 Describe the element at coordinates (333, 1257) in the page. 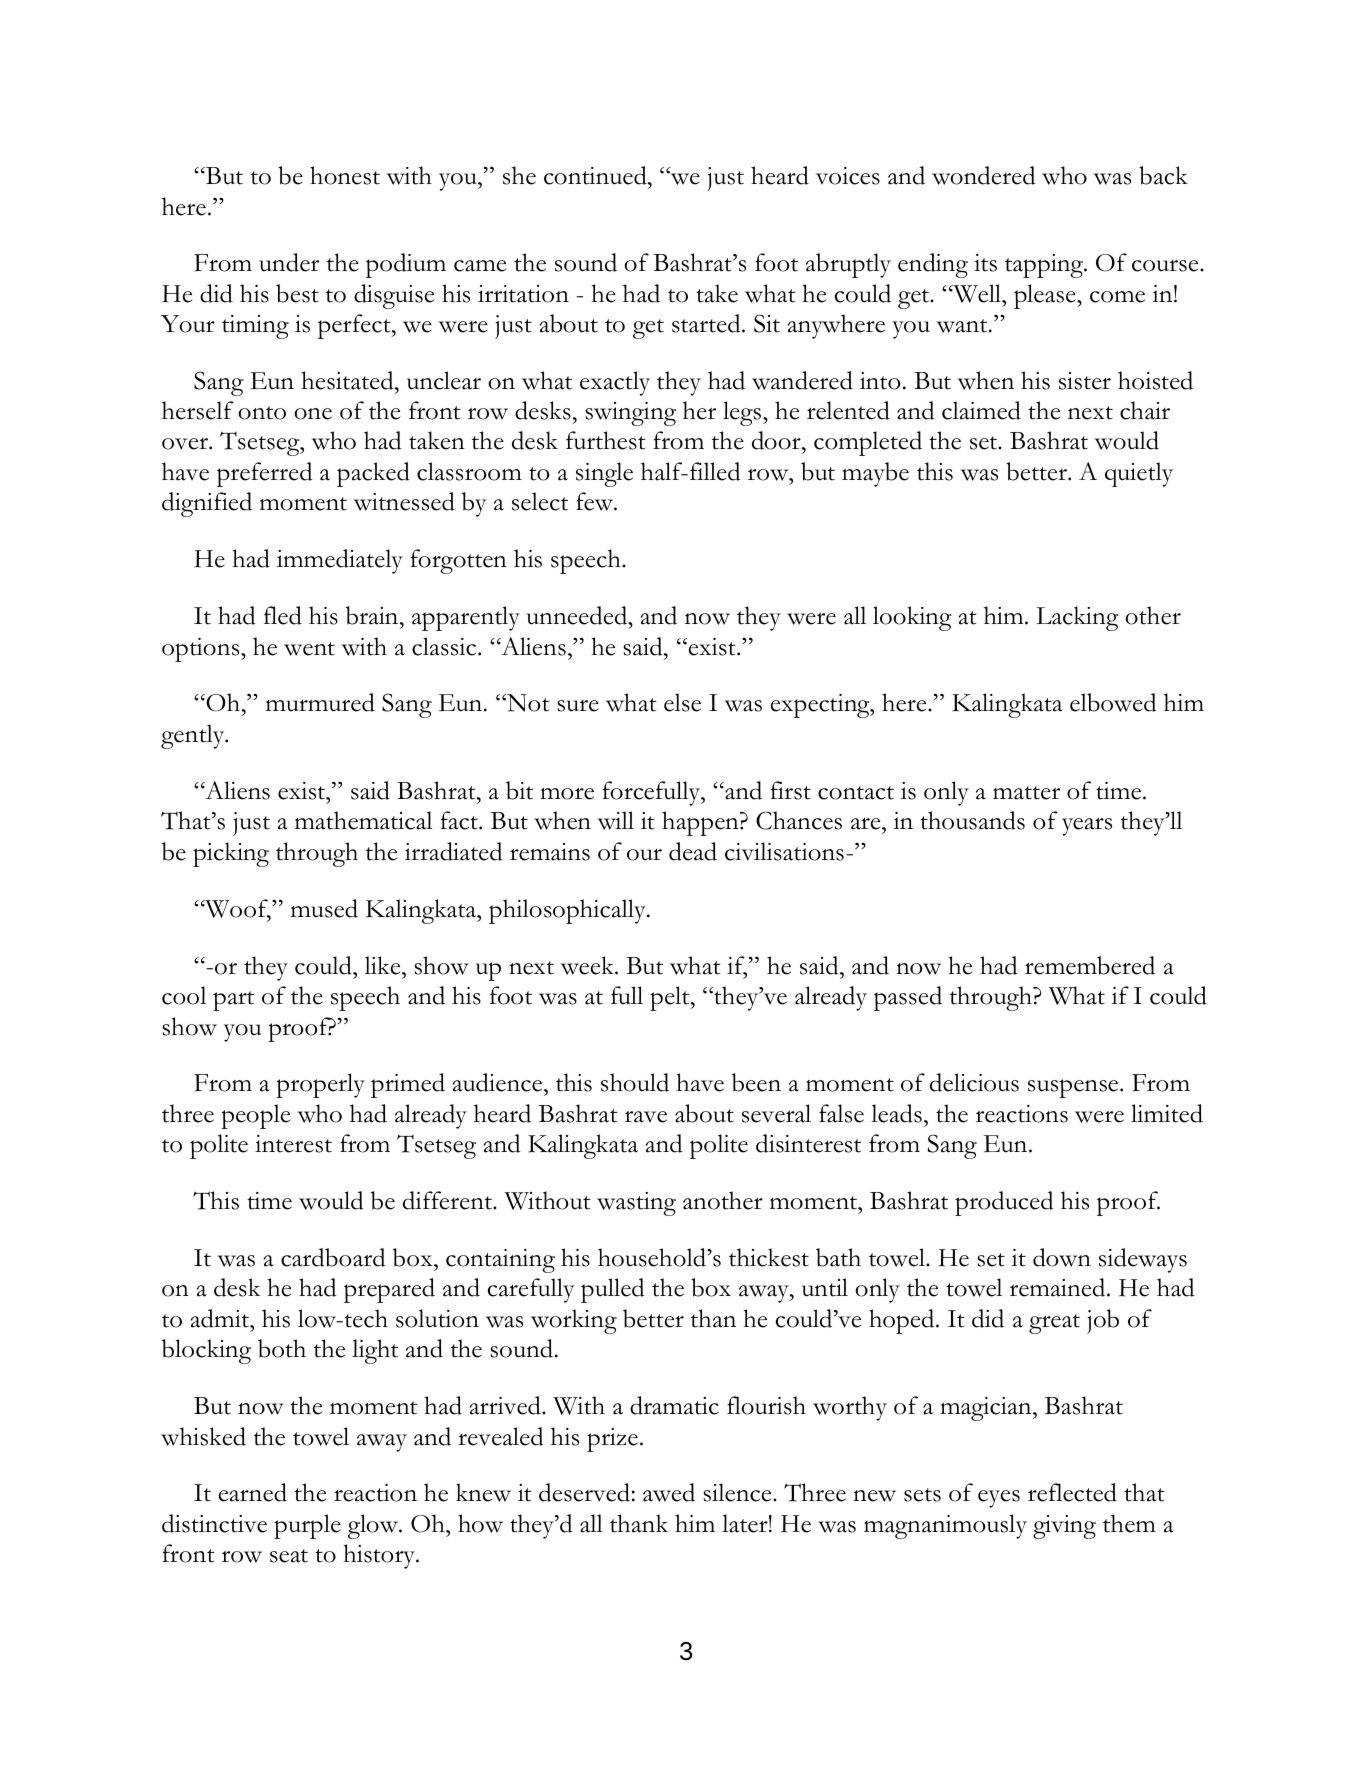

I see `cardboard` at that location.
